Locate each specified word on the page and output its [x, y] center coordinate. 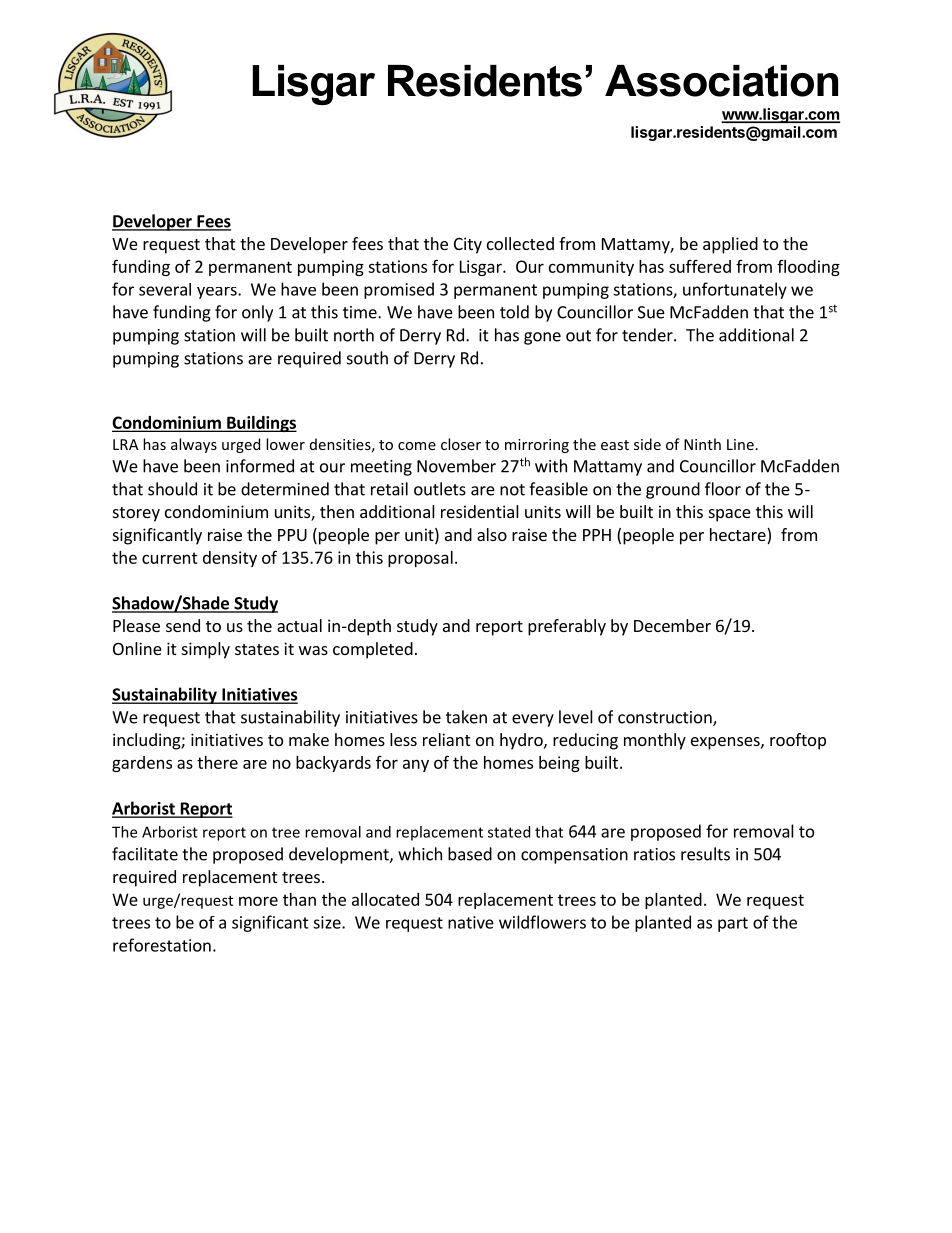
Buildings [261, 424]
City [468, 245]
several [165, 289]
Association [721, 81]
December [672, 625]
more [258, 901]
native [471, 922]
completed [373, 650]
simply [206, 650]
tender [648, 335]
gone [542, 338]
